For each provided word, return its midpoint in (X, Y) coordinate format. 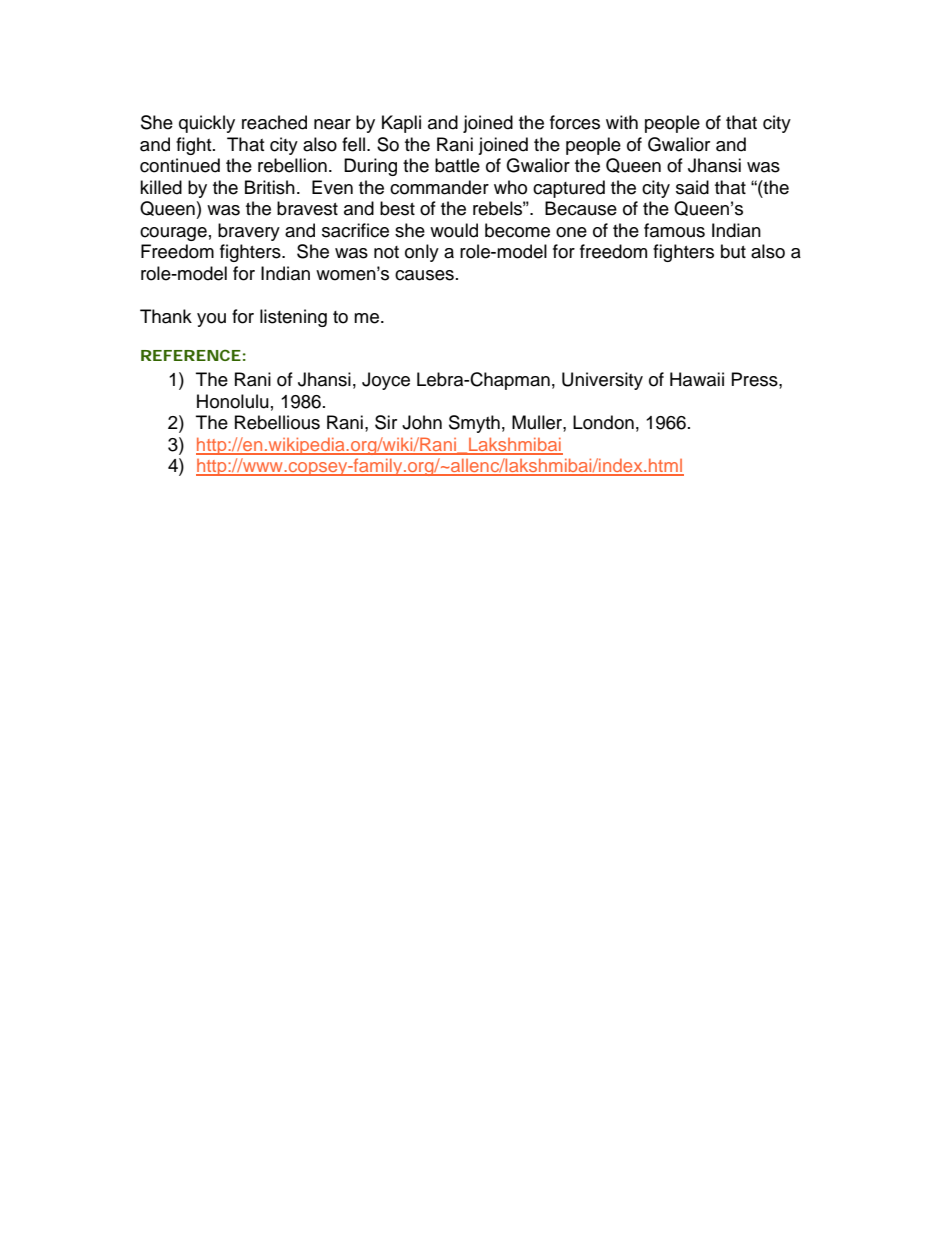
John (422, 422)
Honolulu (233, 401)
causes (424, 275)
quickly (207, 124)
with (622, 122)
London (603, 422)
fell (355, 144)
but (733, 251)
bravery (249, 232)
